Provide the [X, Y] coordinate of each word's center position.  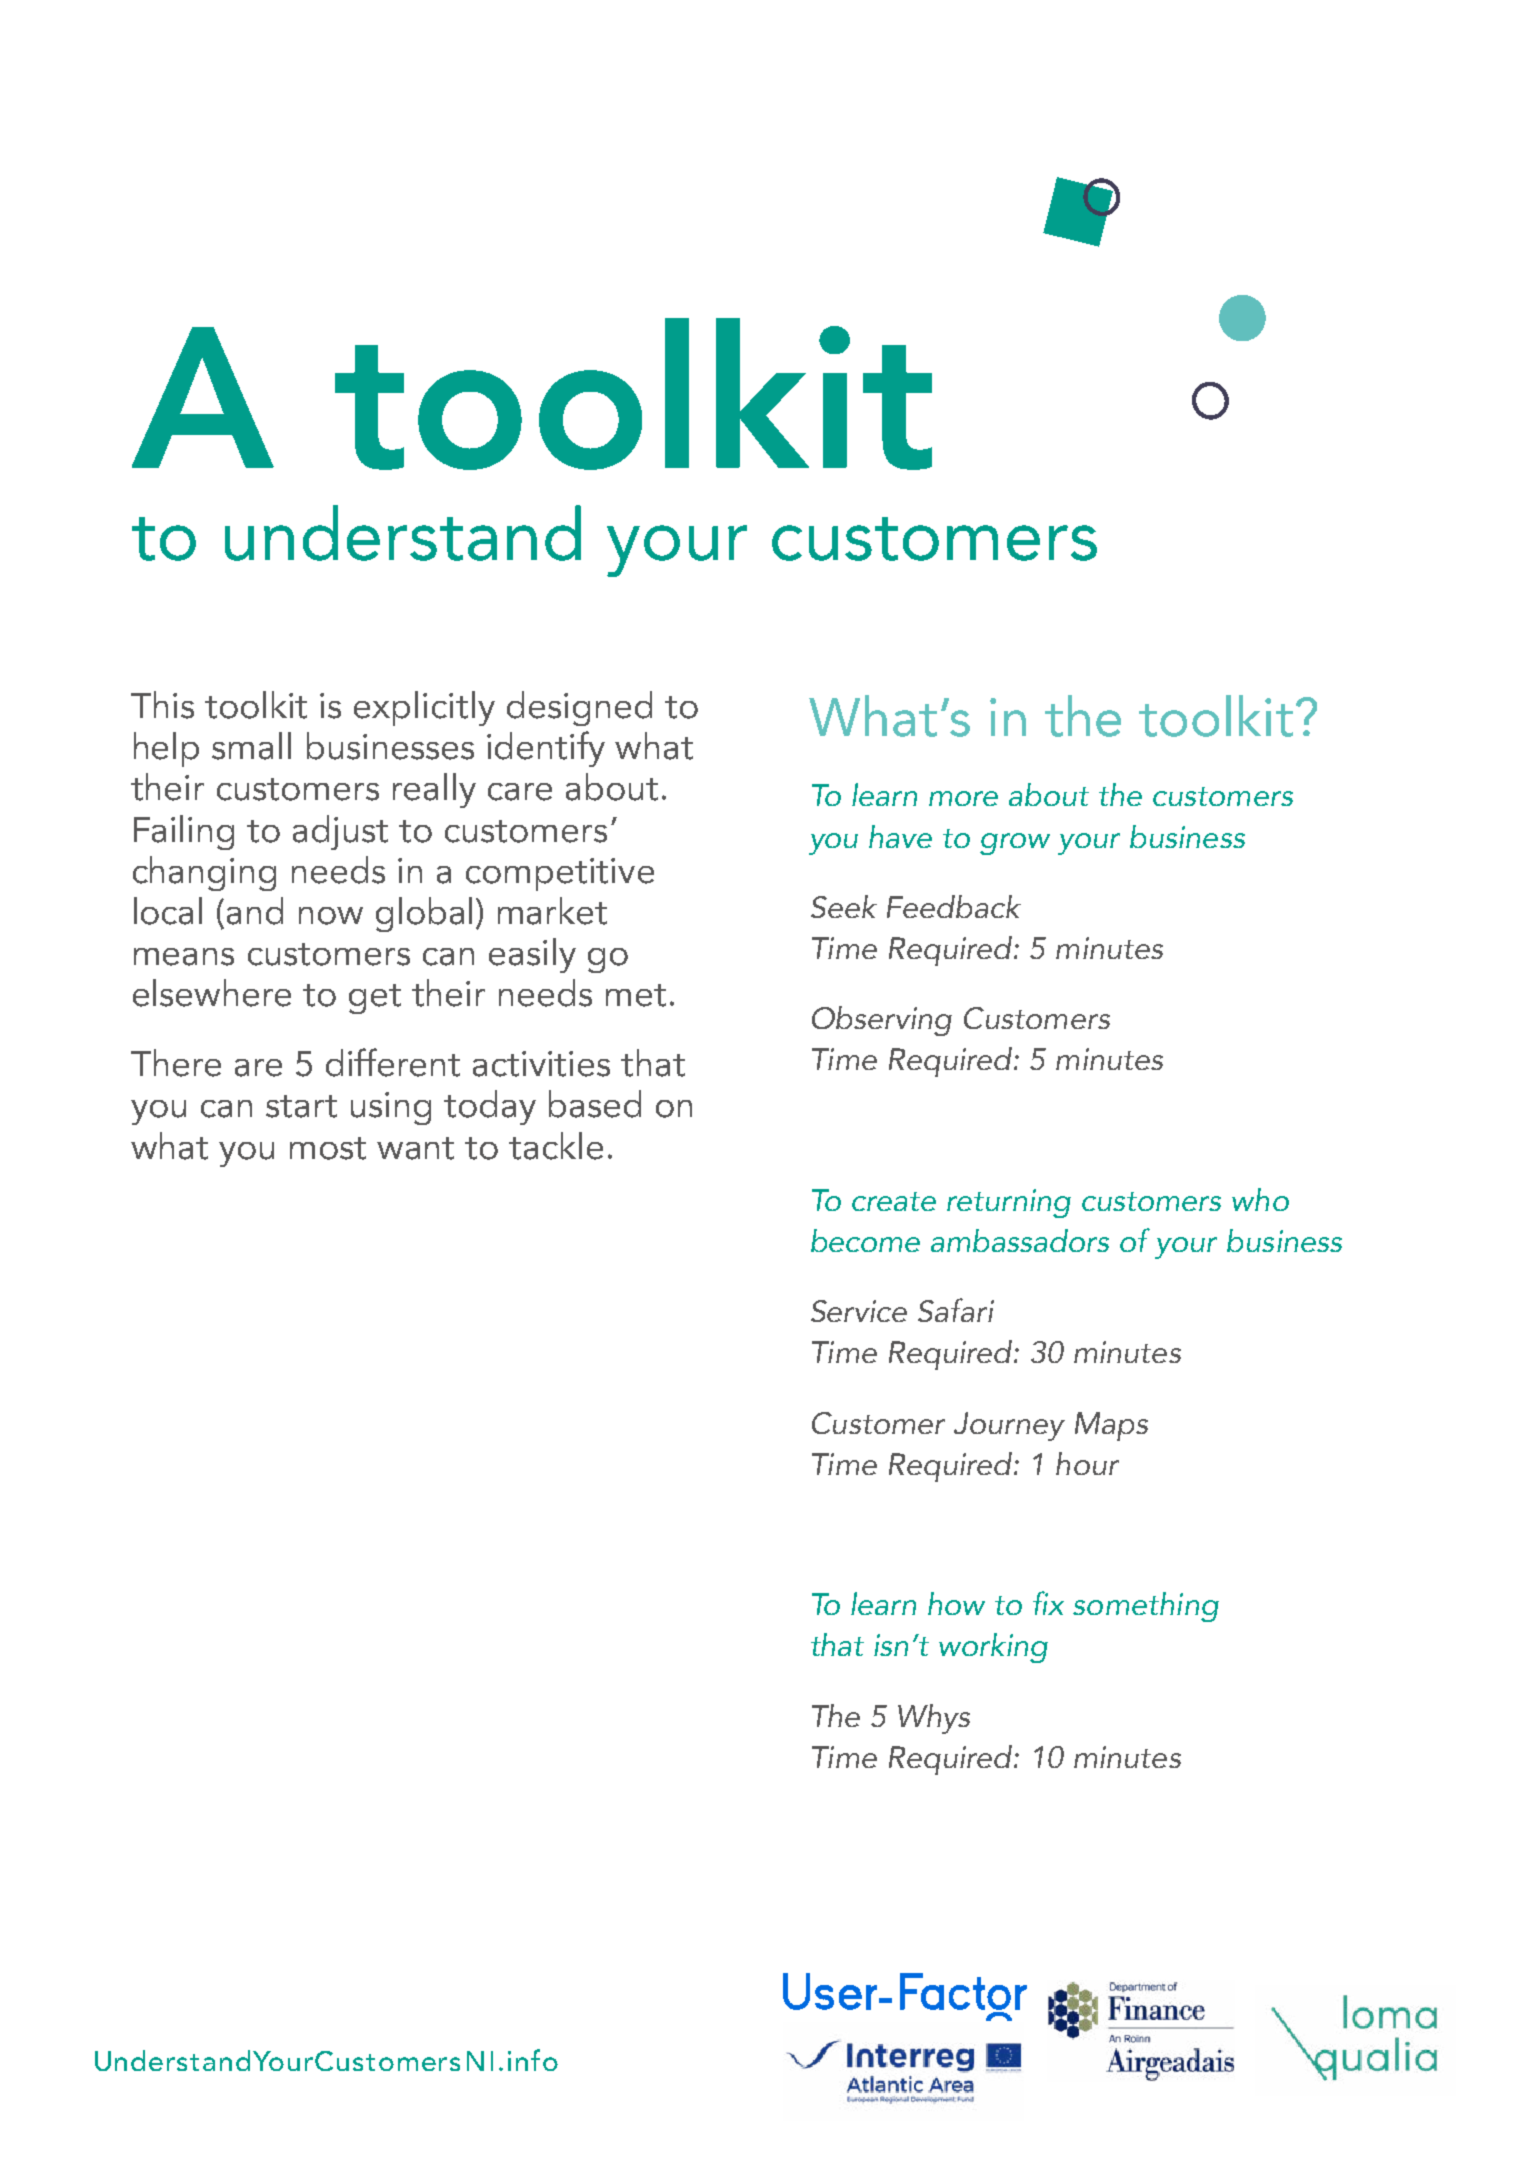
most [328, 1148]
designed [579, 708]
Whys [934, 1719]
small [251, 746]
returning [1009, 1203]
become [865, 1240]
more [963, 798]
